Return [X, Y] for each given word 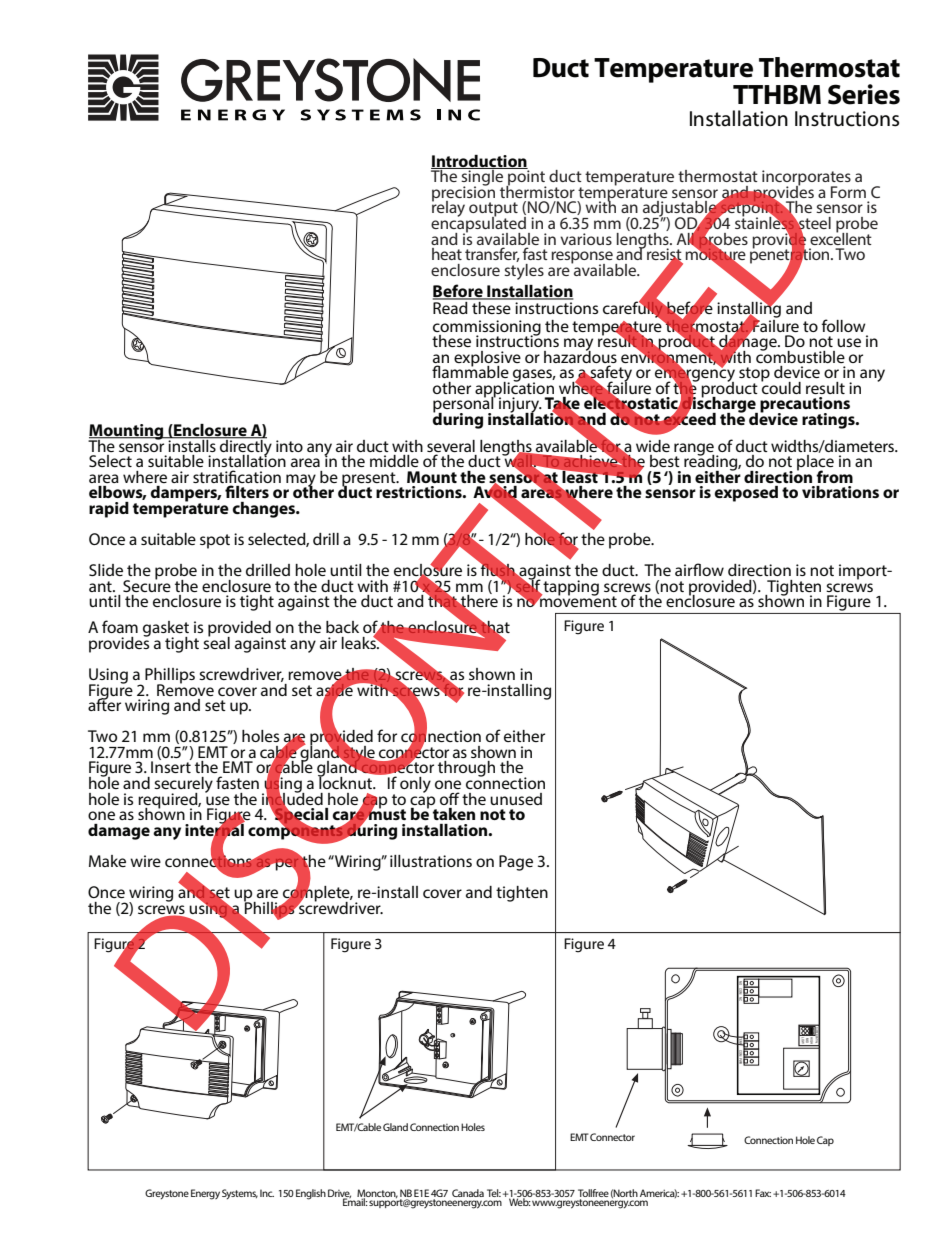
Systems [240, 1194]
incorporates [806, 179]
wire [145, 861]
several [451, 446]
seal [216, 641]
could [781, 386]
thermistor [537, 190]
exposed [746, 494]
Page [516, 863]
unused [516, 799]
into [289, 446]
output [493, 210]
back [342, 627]
